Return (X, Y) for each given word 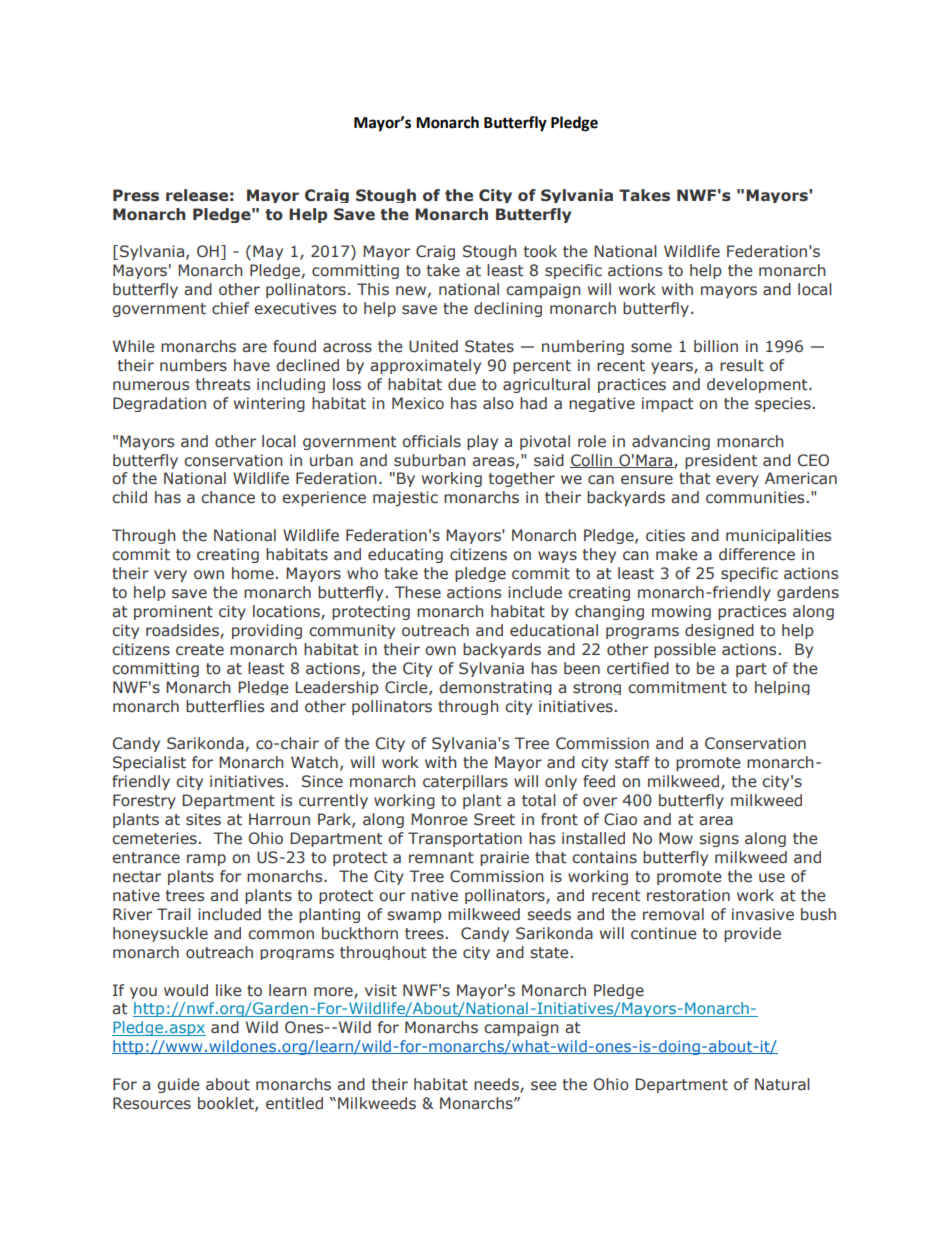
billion (716, 346)
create (200, 650)
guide (178, 1085)
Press (136, 195)
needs (497, 1085)
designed (719, 631)
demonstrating (495, 688)
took (540, 251)
